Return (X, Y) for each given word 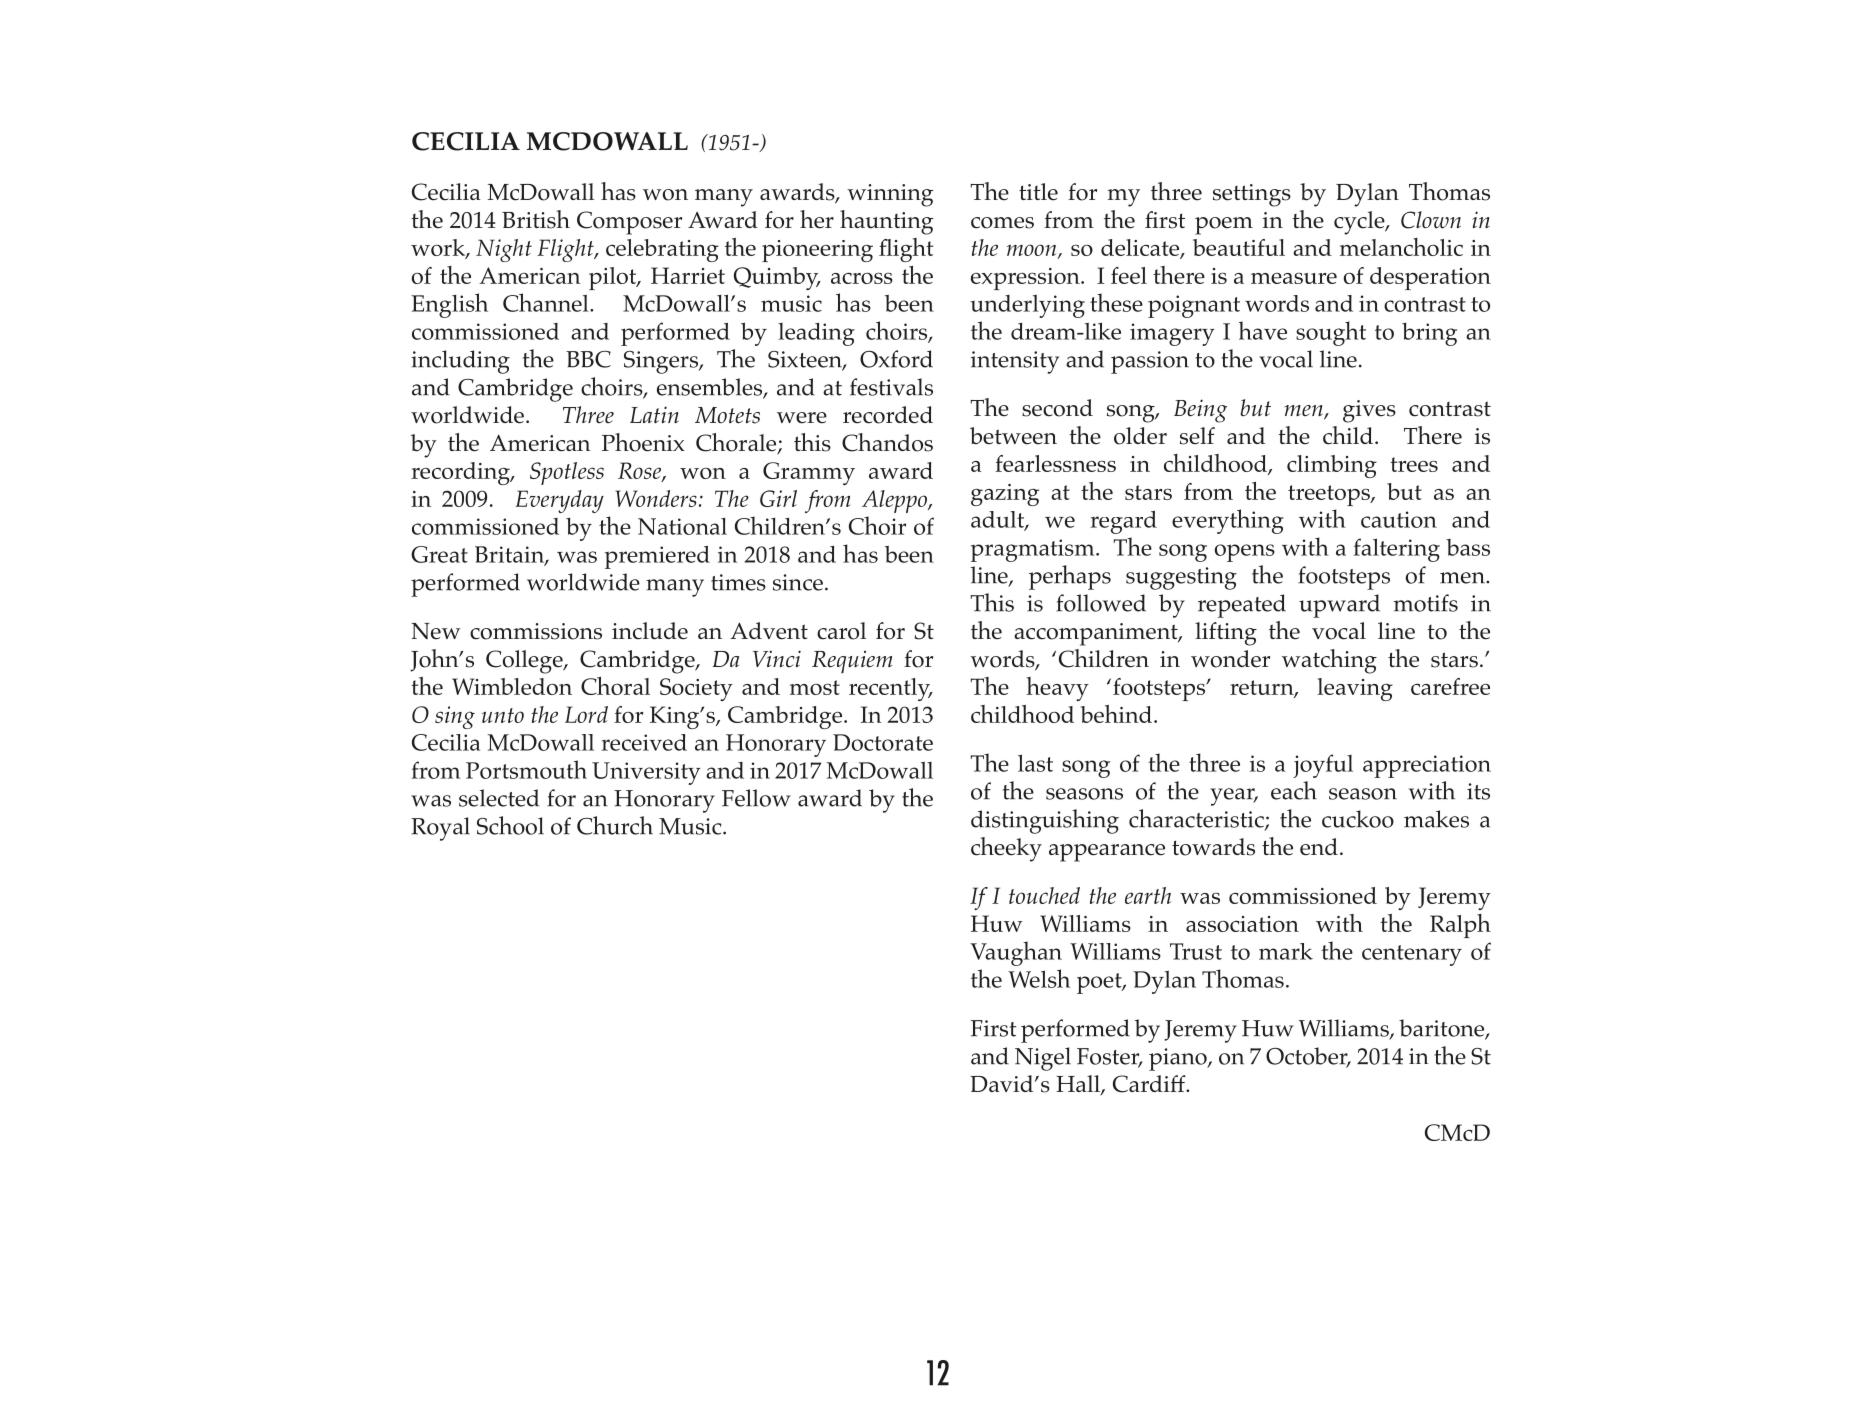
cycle (1360, 223)
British (536, 219)
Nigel (1043, 1059)
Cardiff (1150, 1084)
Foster (1109, 1057)
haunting (886, 222)
